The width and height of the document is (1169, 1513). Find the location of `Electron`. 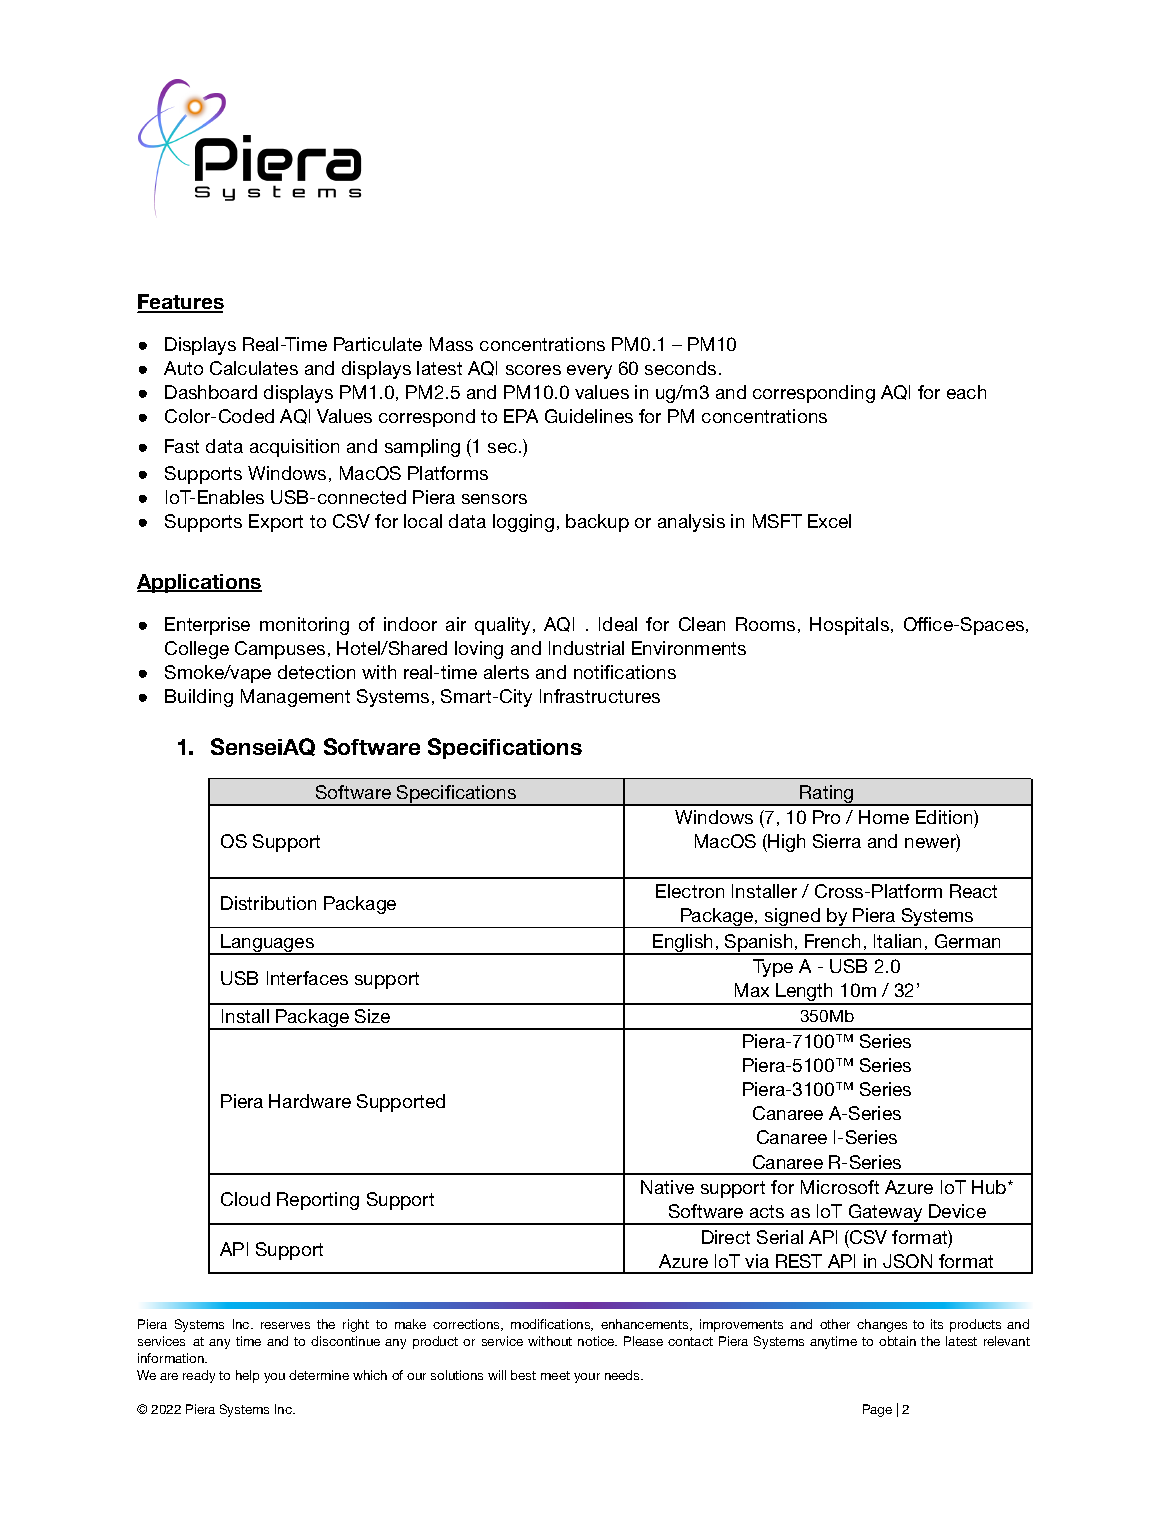

Electron is located at coordinates (690, 891).
